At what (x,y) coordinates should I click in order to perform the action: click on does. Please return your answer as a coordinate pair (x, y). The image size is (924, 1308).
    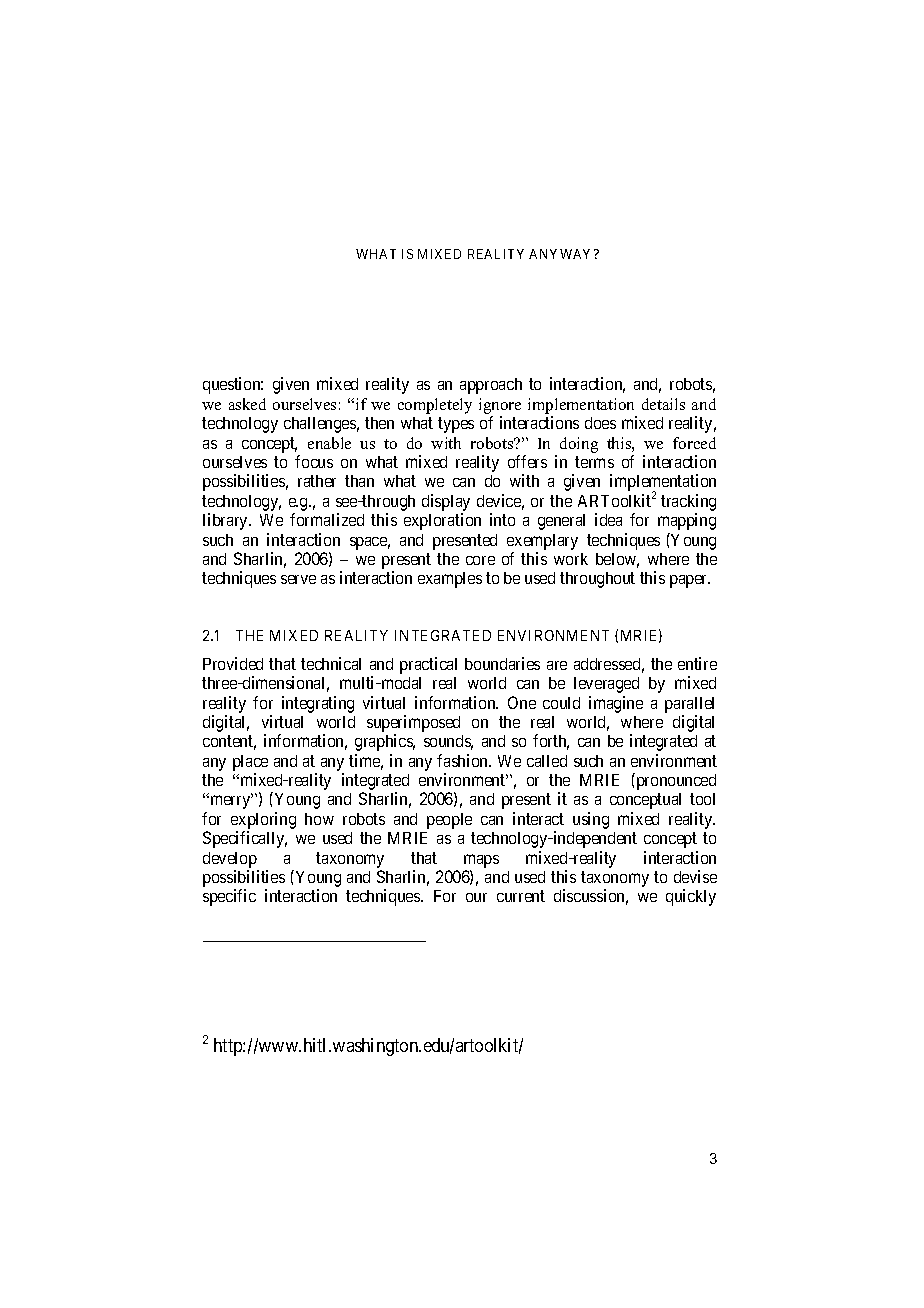
    Looking at the image, I should click on (600, 423).
